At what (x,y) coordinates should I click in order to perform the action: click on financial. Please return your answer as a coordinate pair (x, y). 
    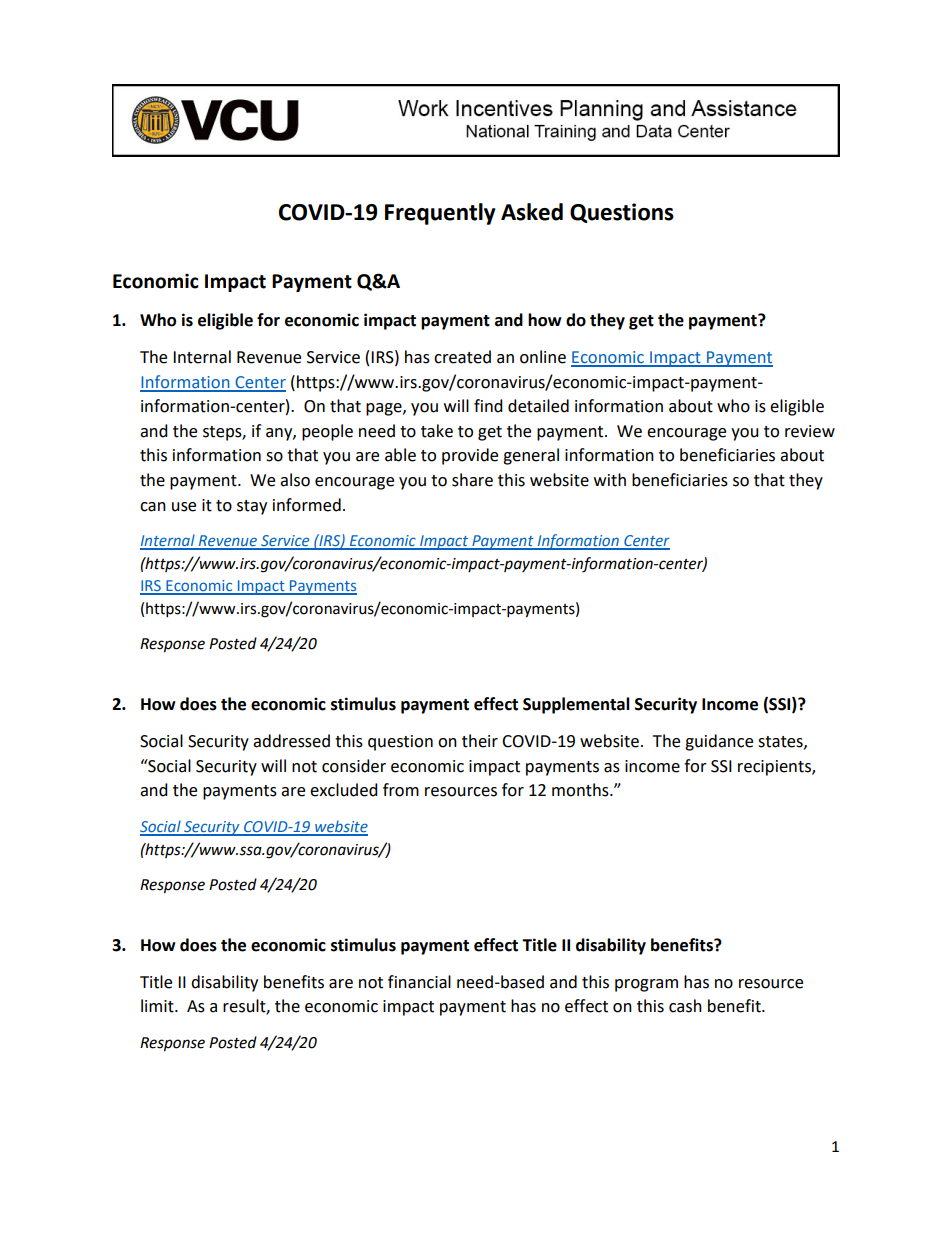
    Looking at the image, I should click on (419, 982).
